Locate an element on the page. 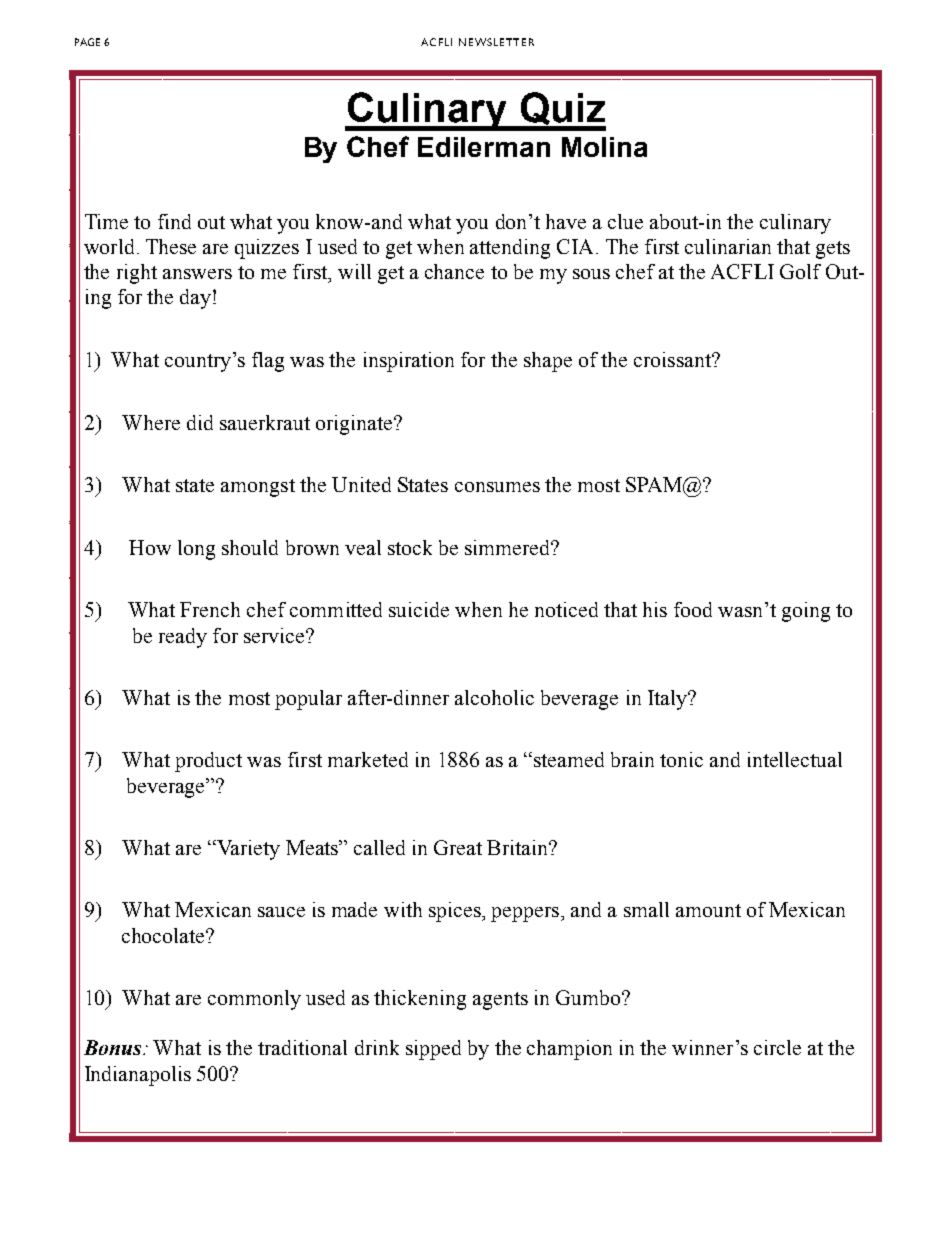 This page has width=952, height=1233. Molina is located at coordinates (604, 147).
